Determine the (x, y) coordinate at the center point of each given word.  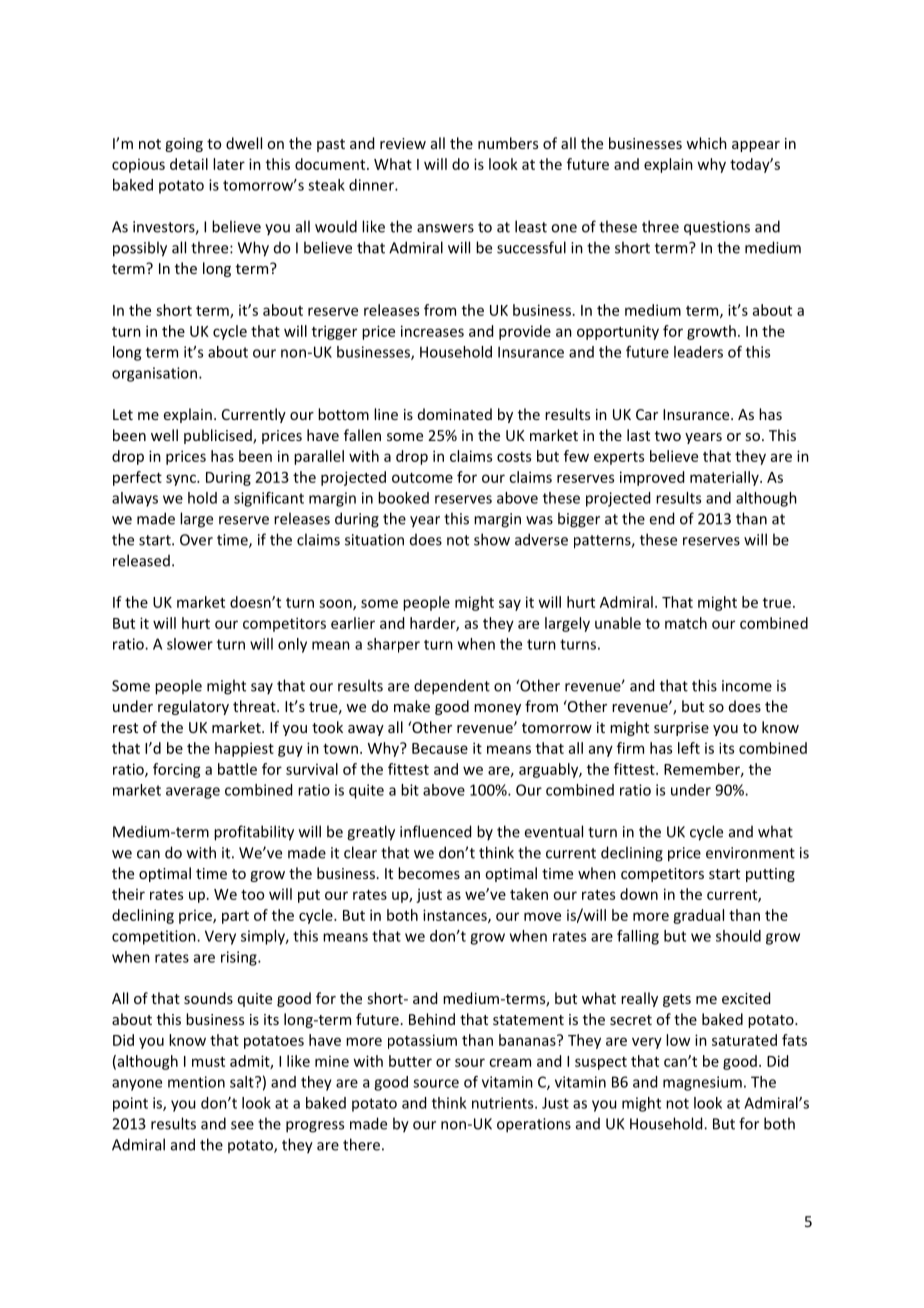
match (686, 623)
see (242, 1125)
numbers (508, 143)
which (706, 143)
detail (189, 164)
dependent (452, 687)
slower (190, 644)
